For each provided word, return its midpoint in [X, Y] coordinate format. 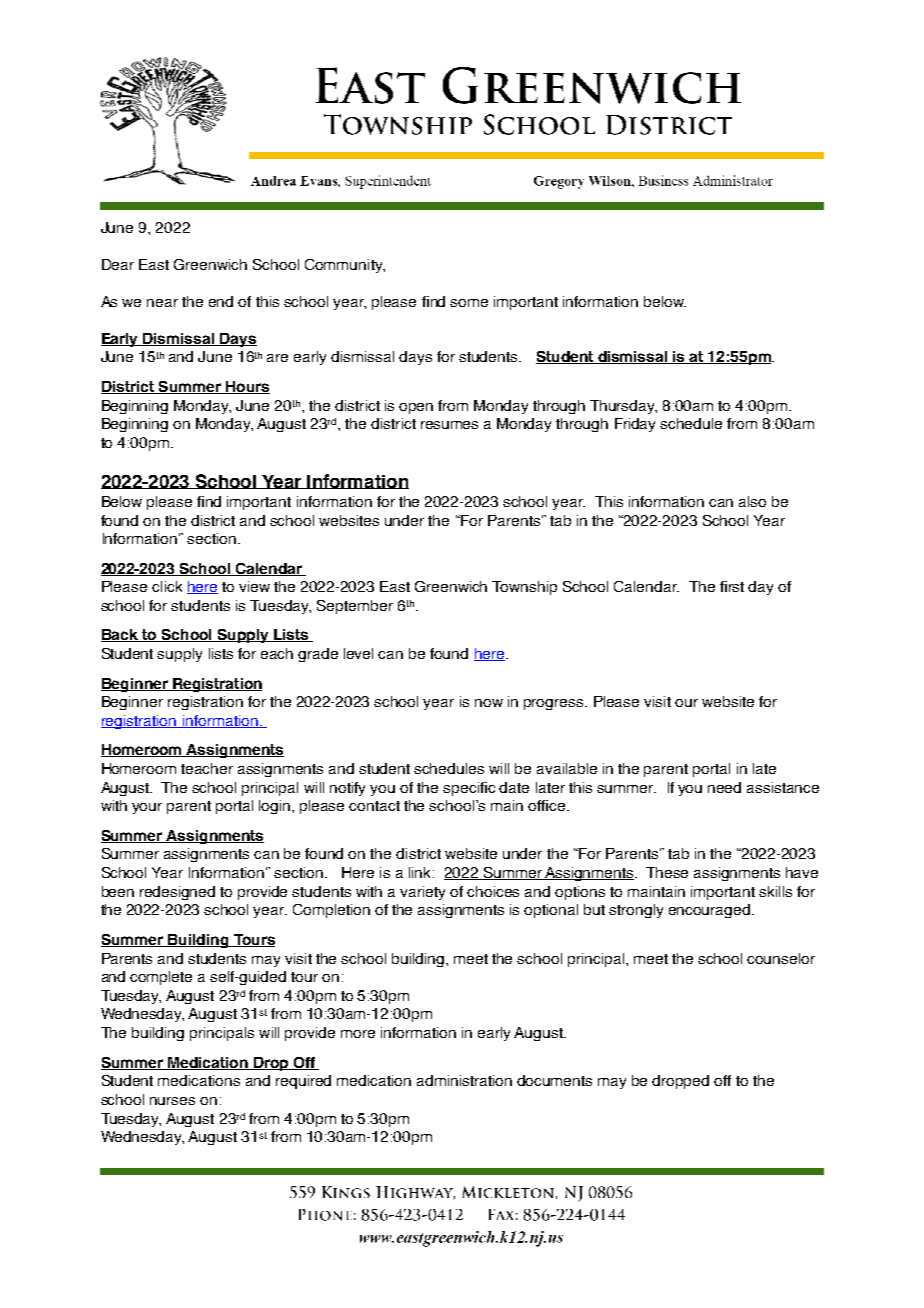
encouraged [709, 911]
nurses [172, 1101]
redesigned [177, 893]
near [162, 303]
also [752, 501]
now [489, 703]
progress [555, 704]
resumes [449, 425]
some [469, 303]
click [167, 586]
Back [120, 635]
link [421, 872]
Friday [635, 425]
